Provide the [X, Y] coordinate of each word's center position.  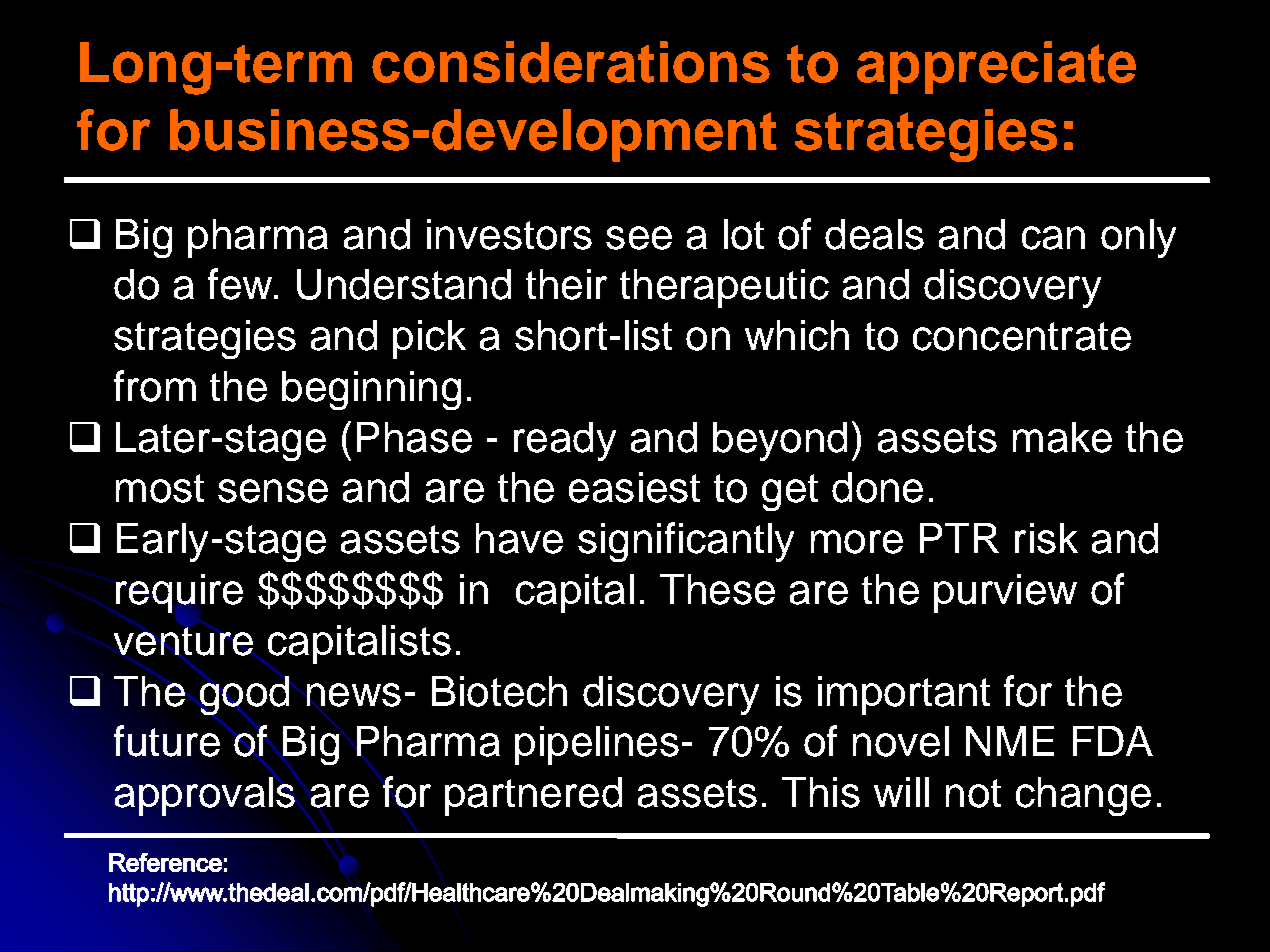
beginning [371, 390]
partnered [533, 796]
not [973, 793]
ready [565, 441]
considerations [571, 62]
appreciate [996, 67]
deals [874, 234]
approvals [205, 796]
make [1062, 437]
